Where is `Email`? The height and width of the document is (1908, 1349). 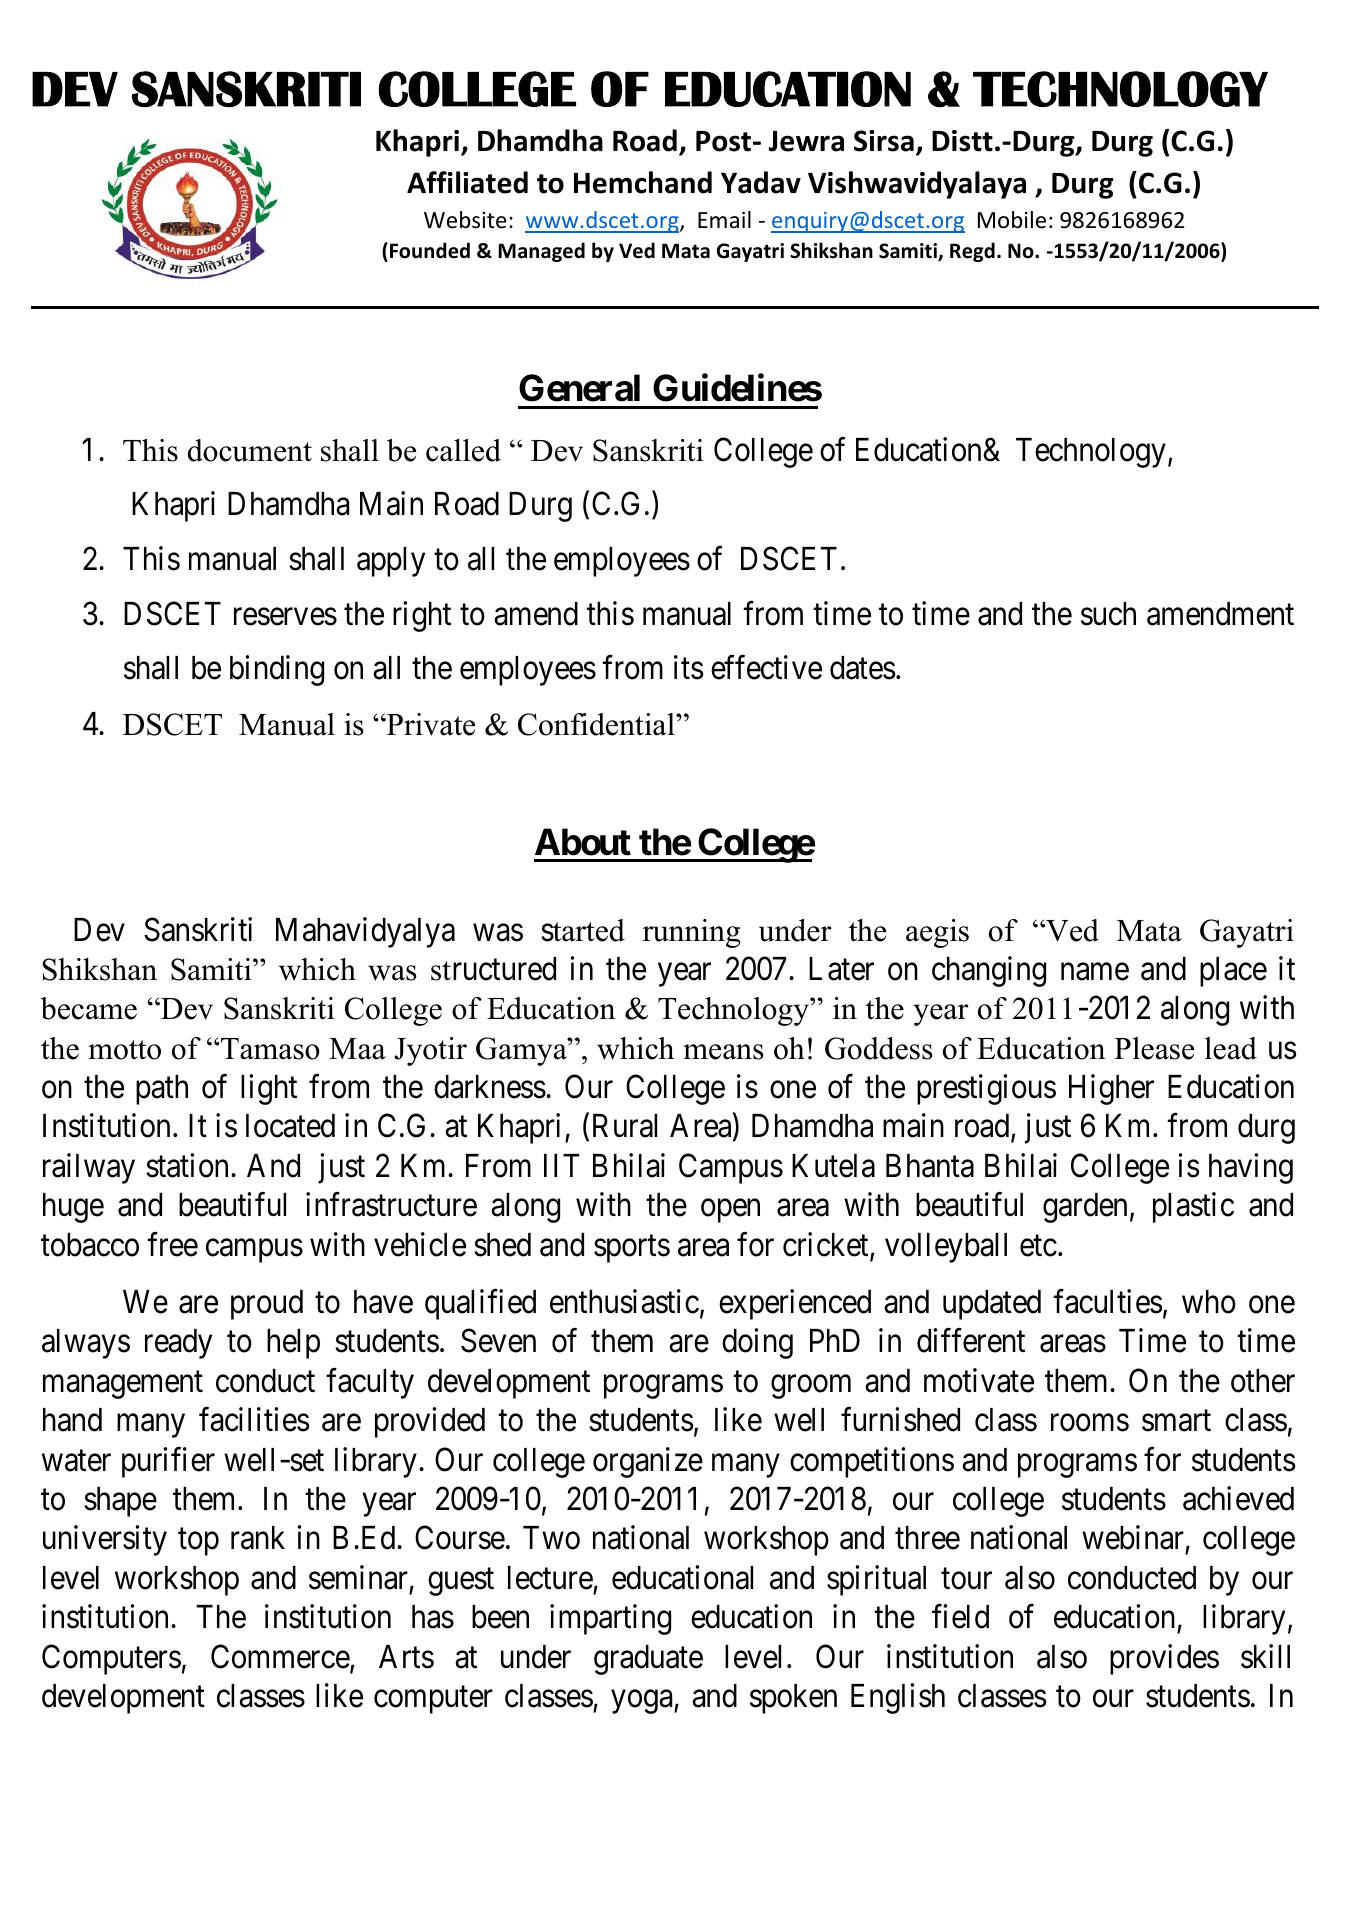
Email is located at coordinates (724, 220).
